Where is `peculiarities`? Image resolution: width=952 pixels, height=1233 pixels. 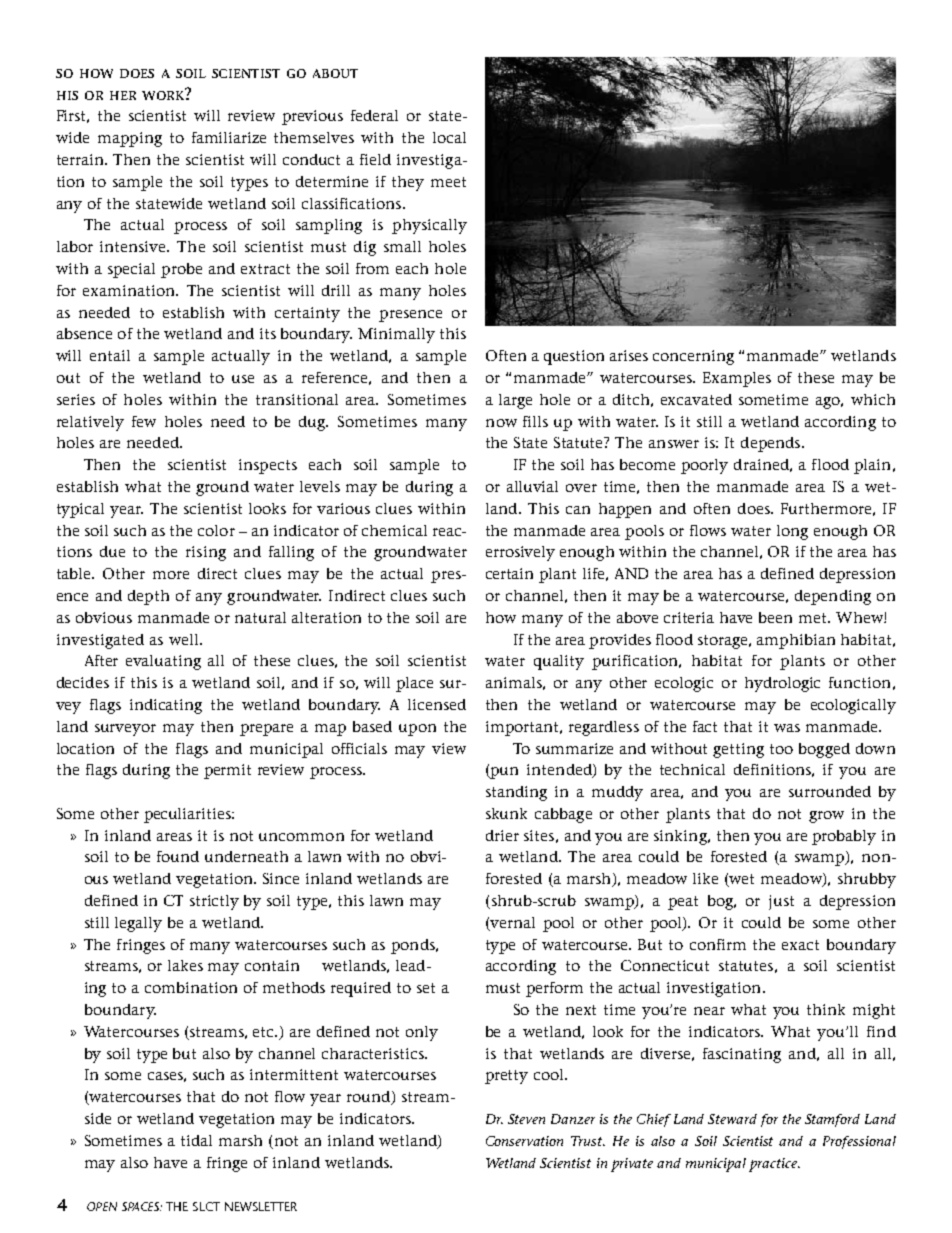 peculiarities is located at coordinates (188, 815).
